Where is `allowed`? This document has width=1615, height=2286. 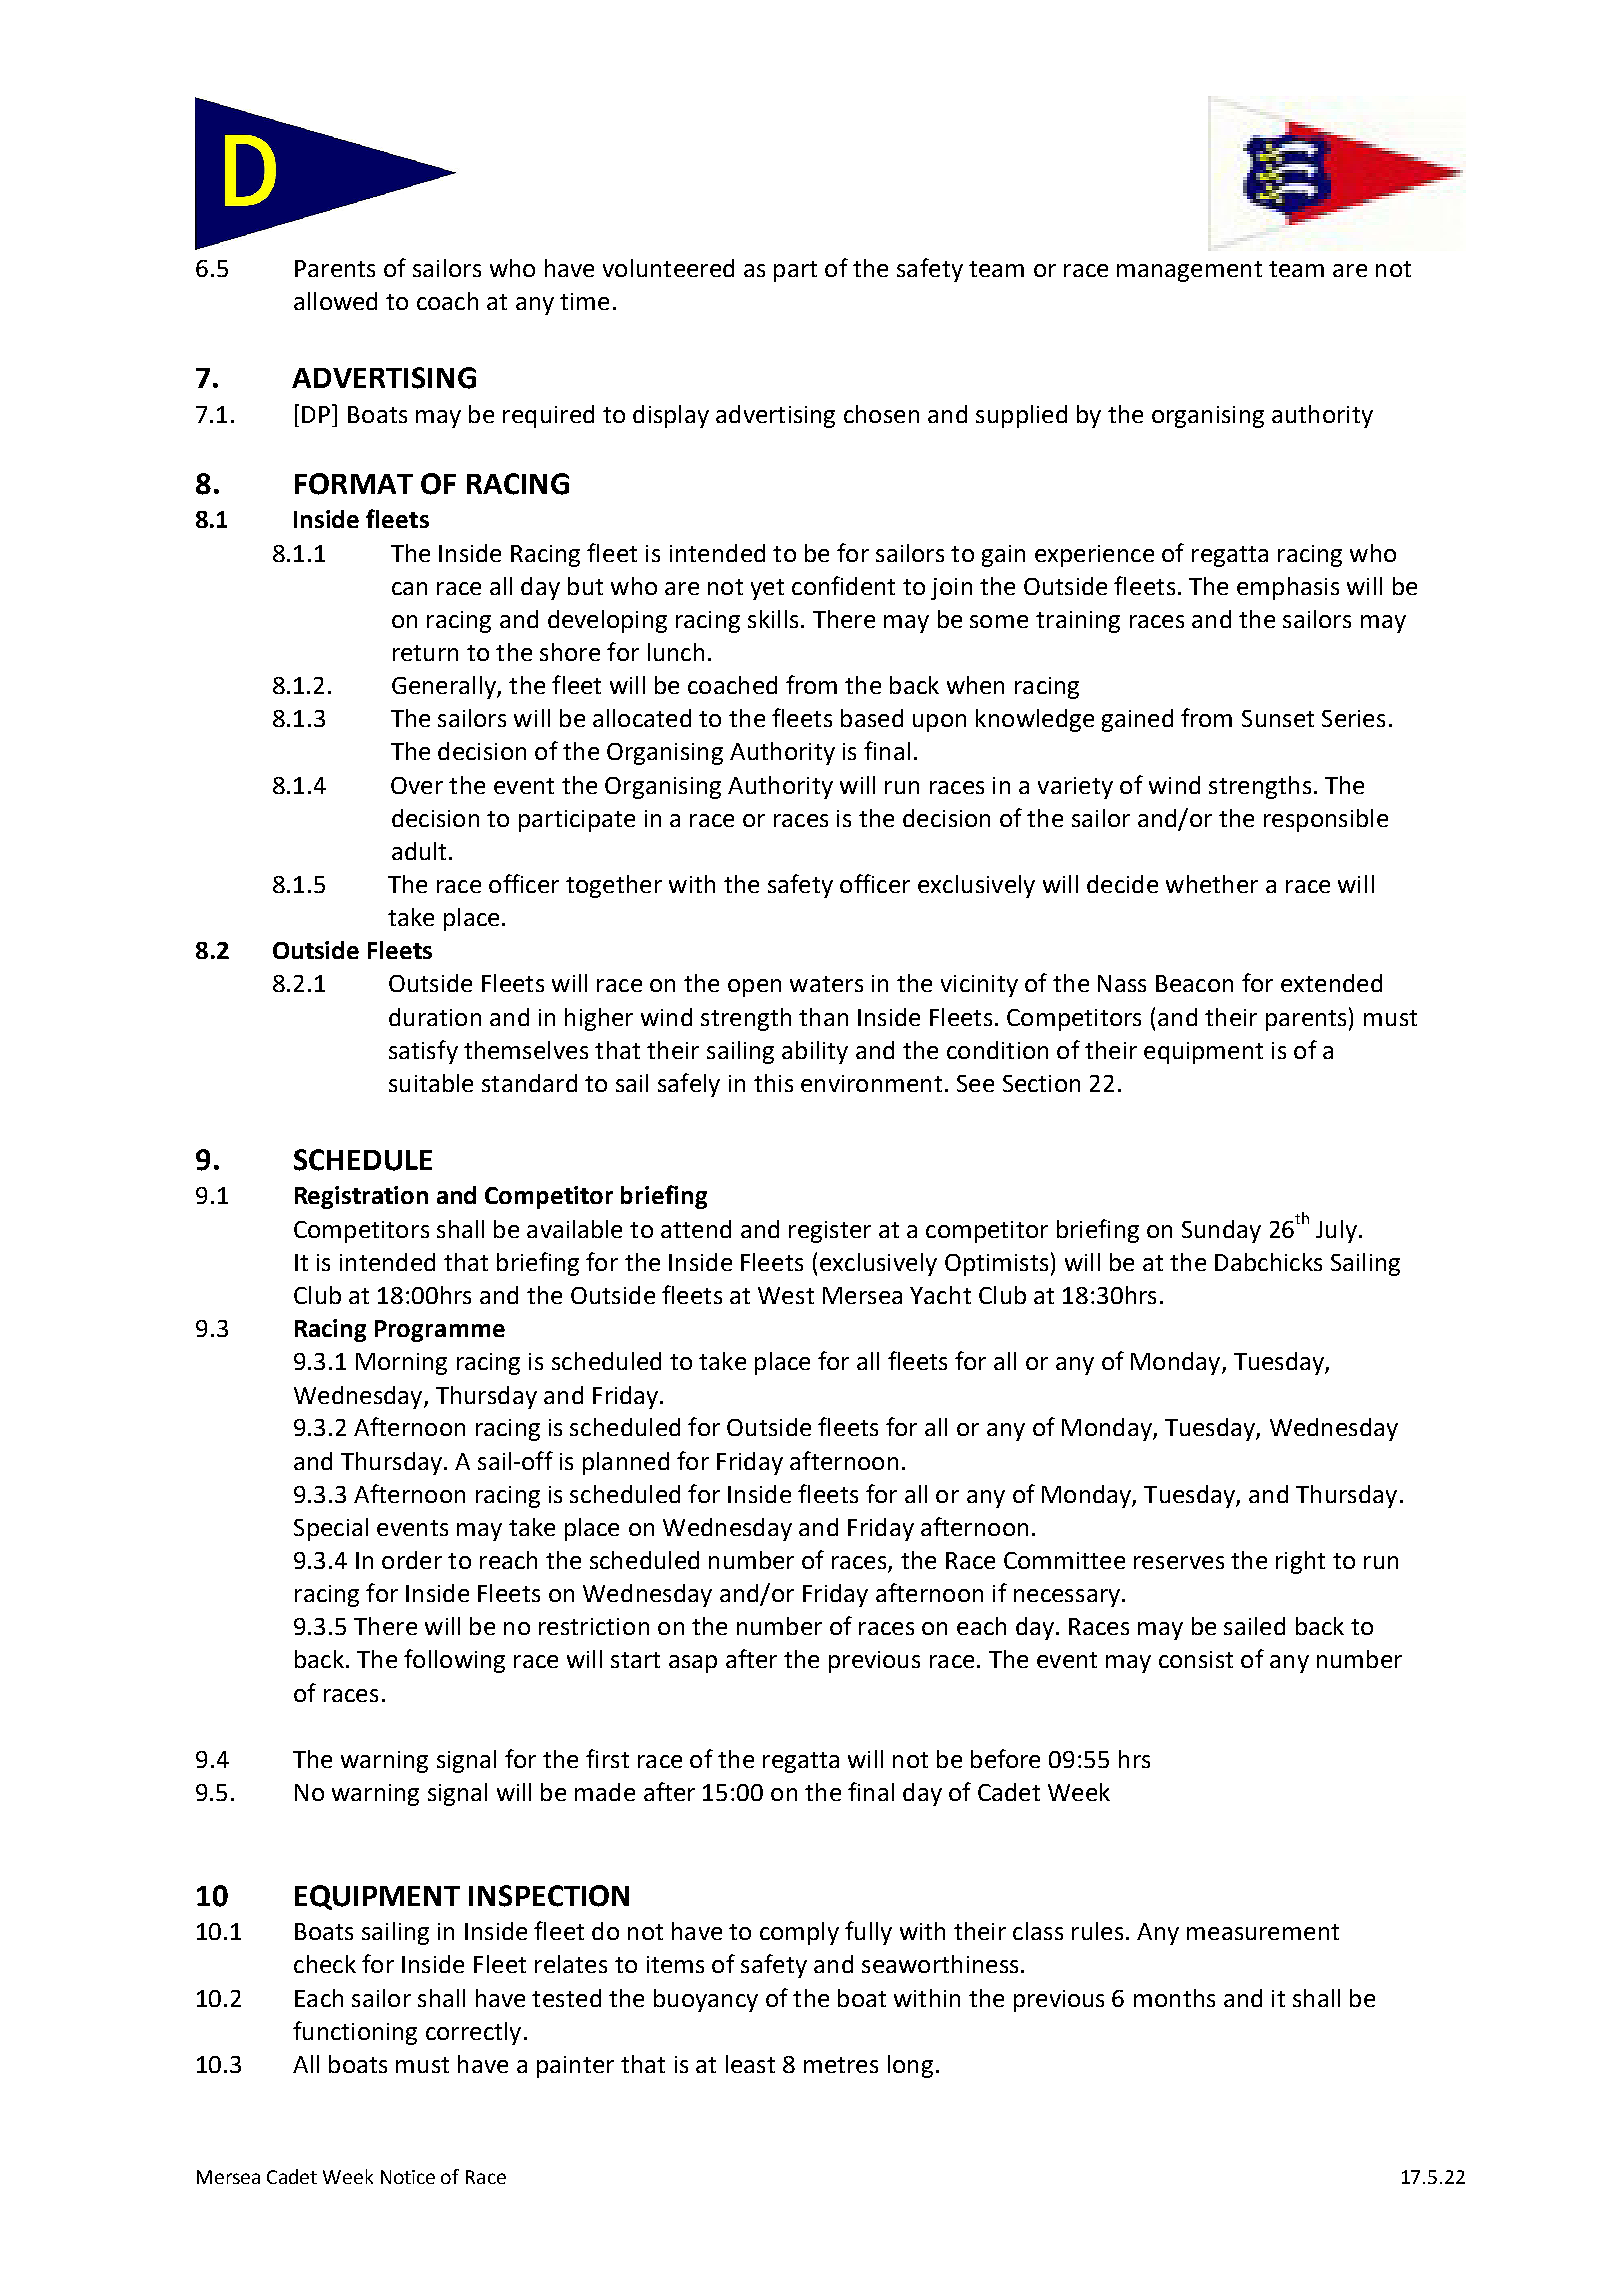 allowed is located at coordinates (335, 301).
